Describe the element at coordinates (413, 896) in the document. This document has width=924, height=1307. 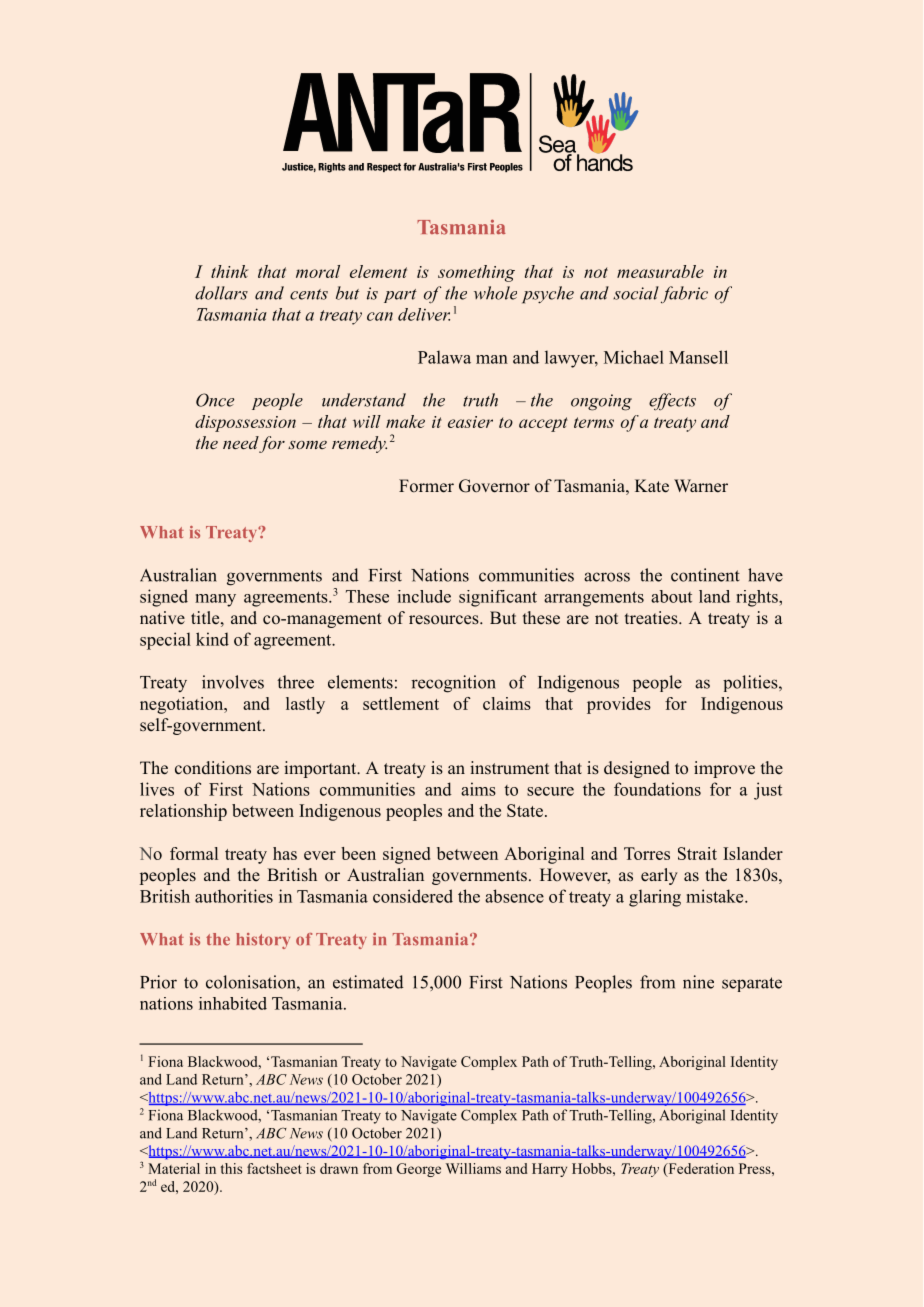
I see `considered` at that location.
